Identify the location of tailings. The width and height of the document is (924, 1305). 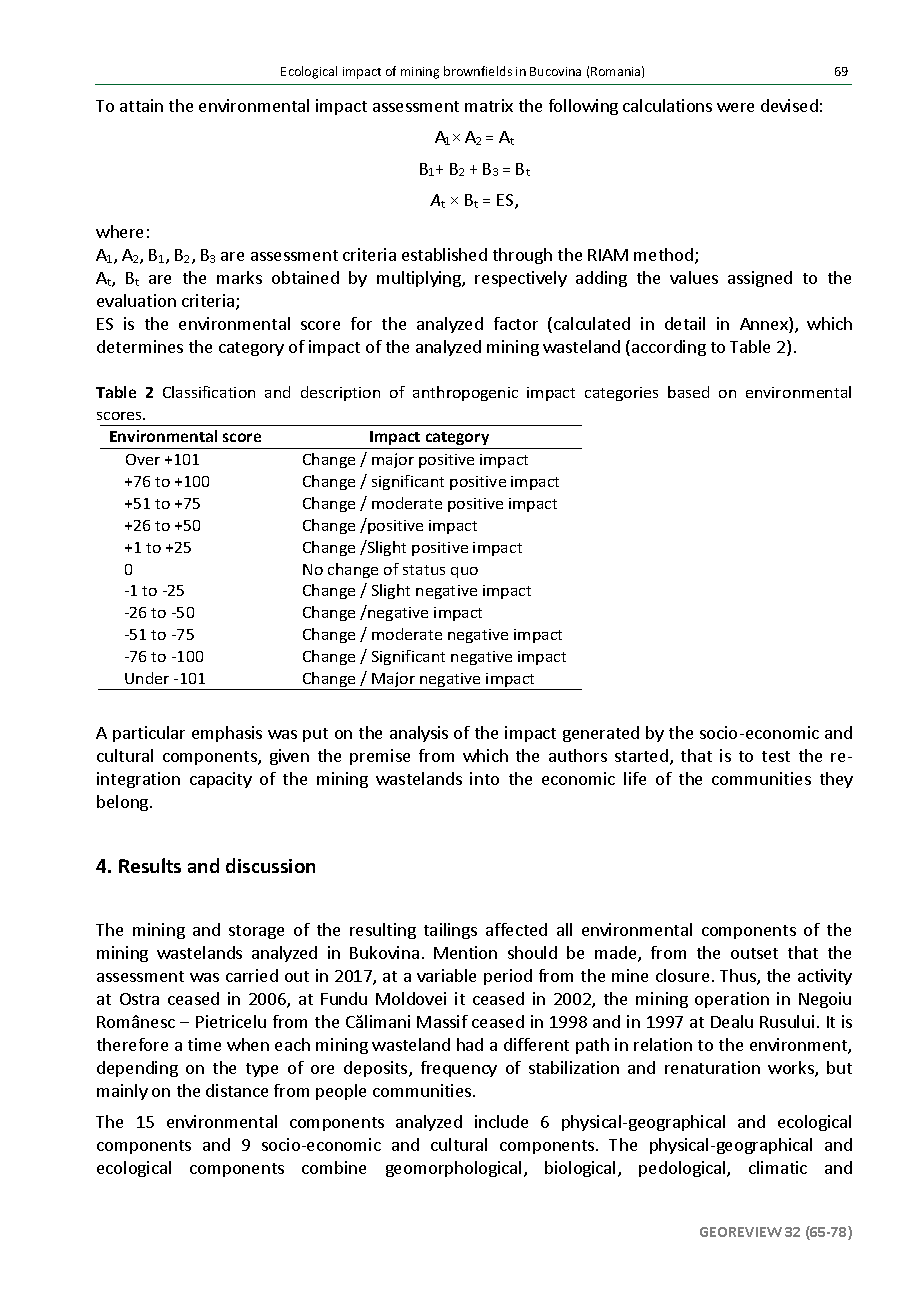
(450, 931).
